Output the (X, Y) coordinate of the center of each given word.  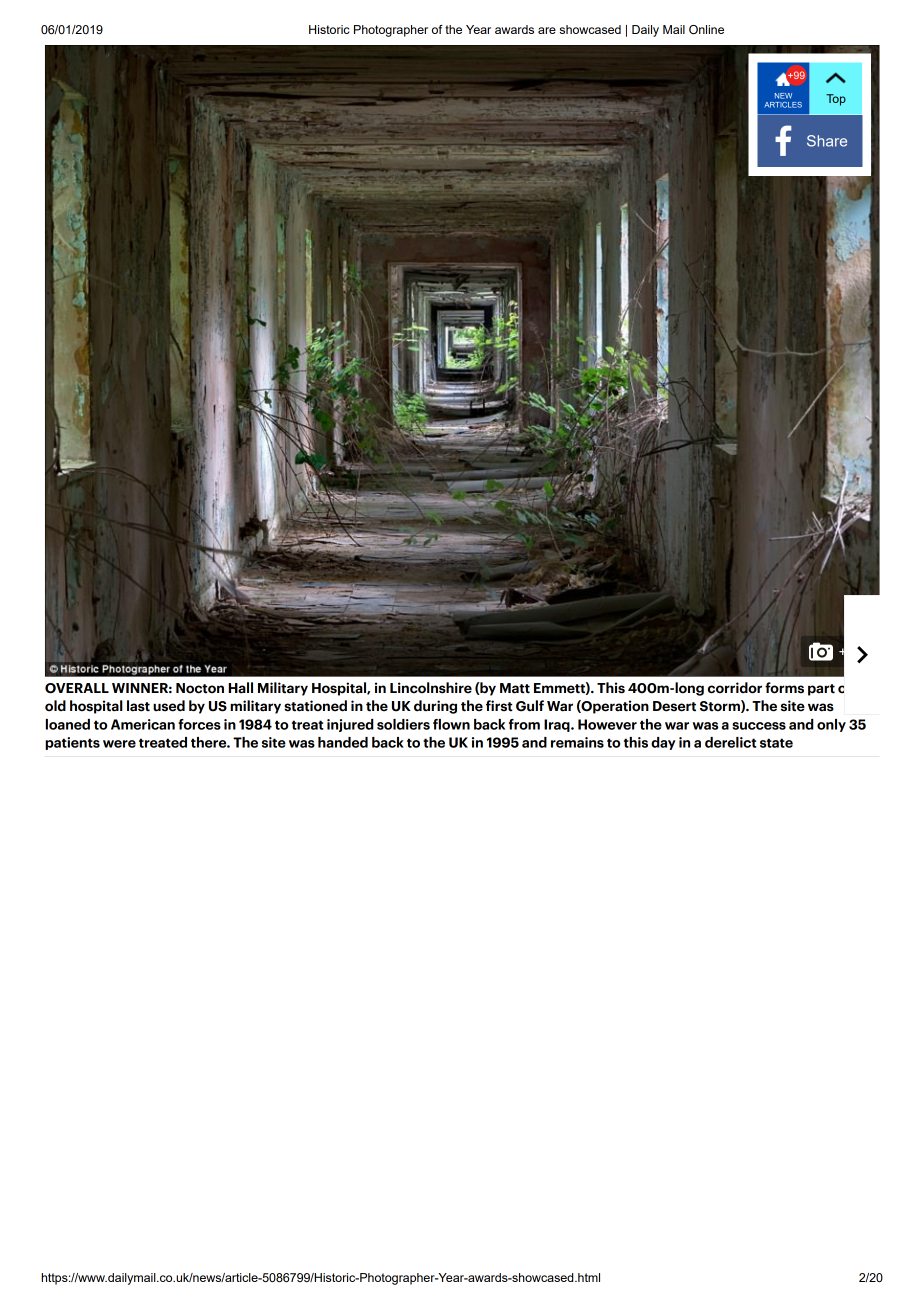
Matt (515, 688)
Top (836, 100)
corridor (735, 688)
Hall (240, 688)
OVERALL (77, 688)
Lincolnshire (431, 688)
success (759, 726)
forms (784, 688)
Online (706, 30)
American (143, 724)
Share (827, 141)
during (435, 707)
